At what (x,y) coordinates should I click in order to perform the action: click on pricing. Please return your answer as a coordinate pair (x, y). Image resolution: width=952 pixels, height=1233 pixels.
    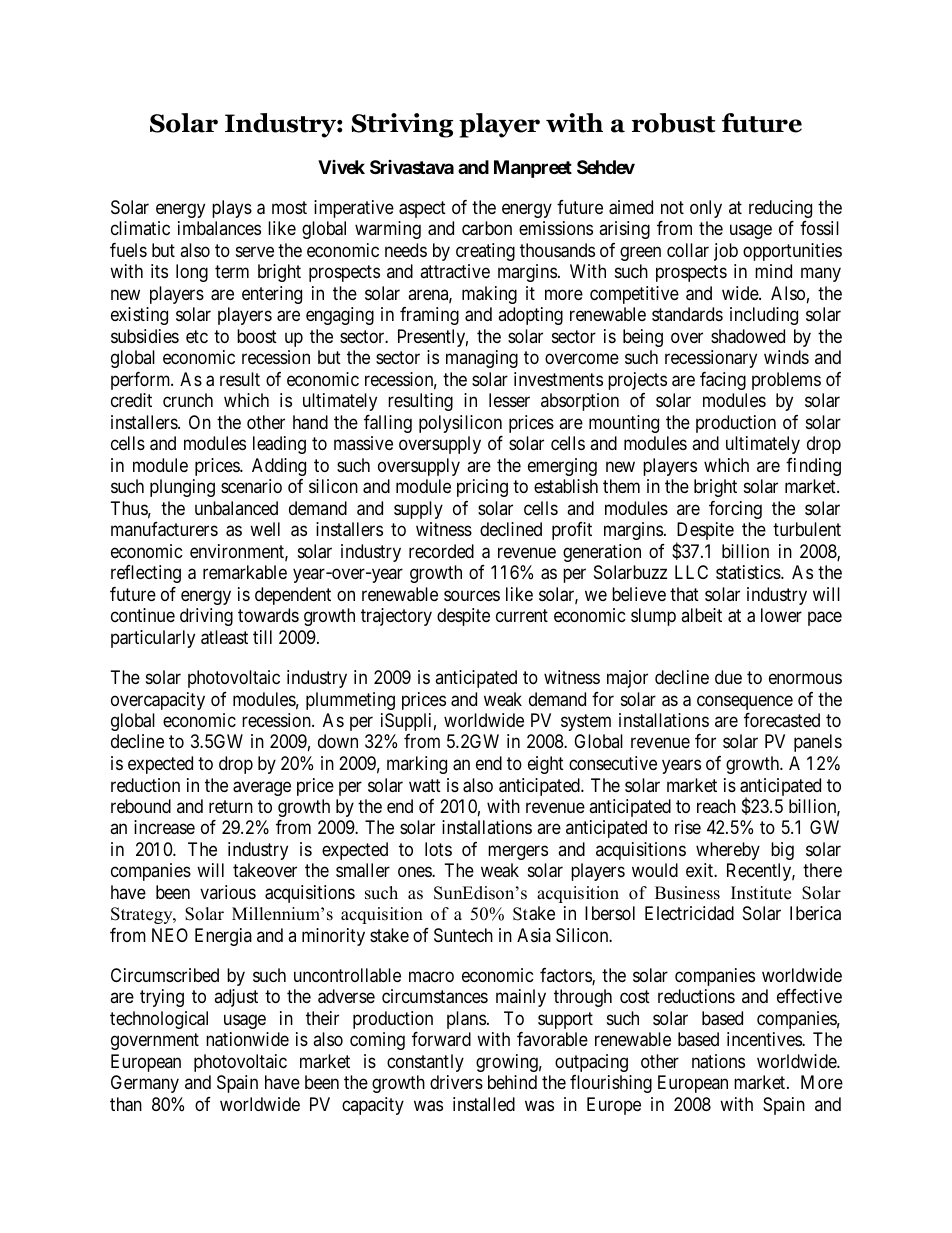
    Looking at the image, I should click on (482, 488).
